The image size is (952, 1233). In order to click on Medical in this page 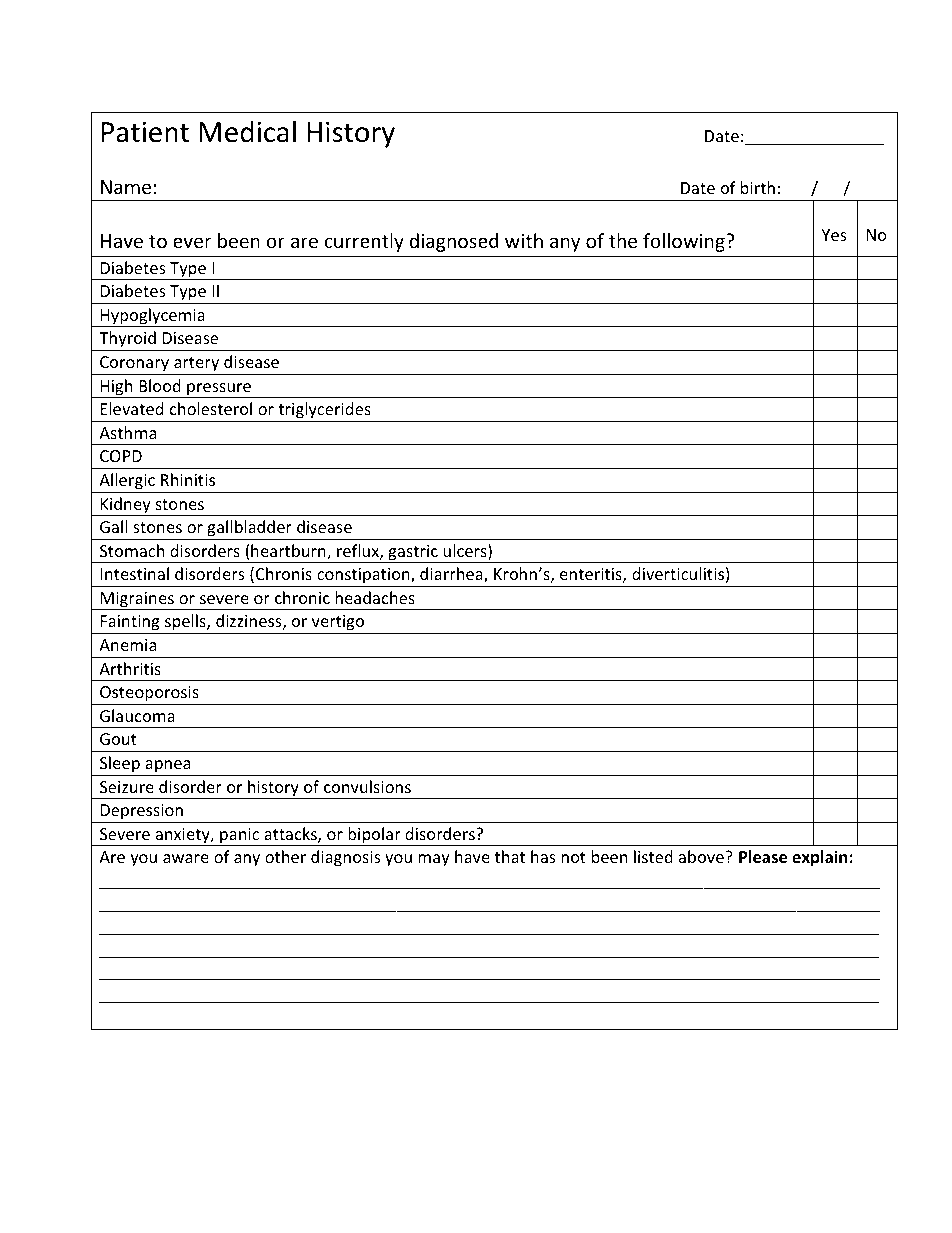, I will do `click(247, 131)`.
